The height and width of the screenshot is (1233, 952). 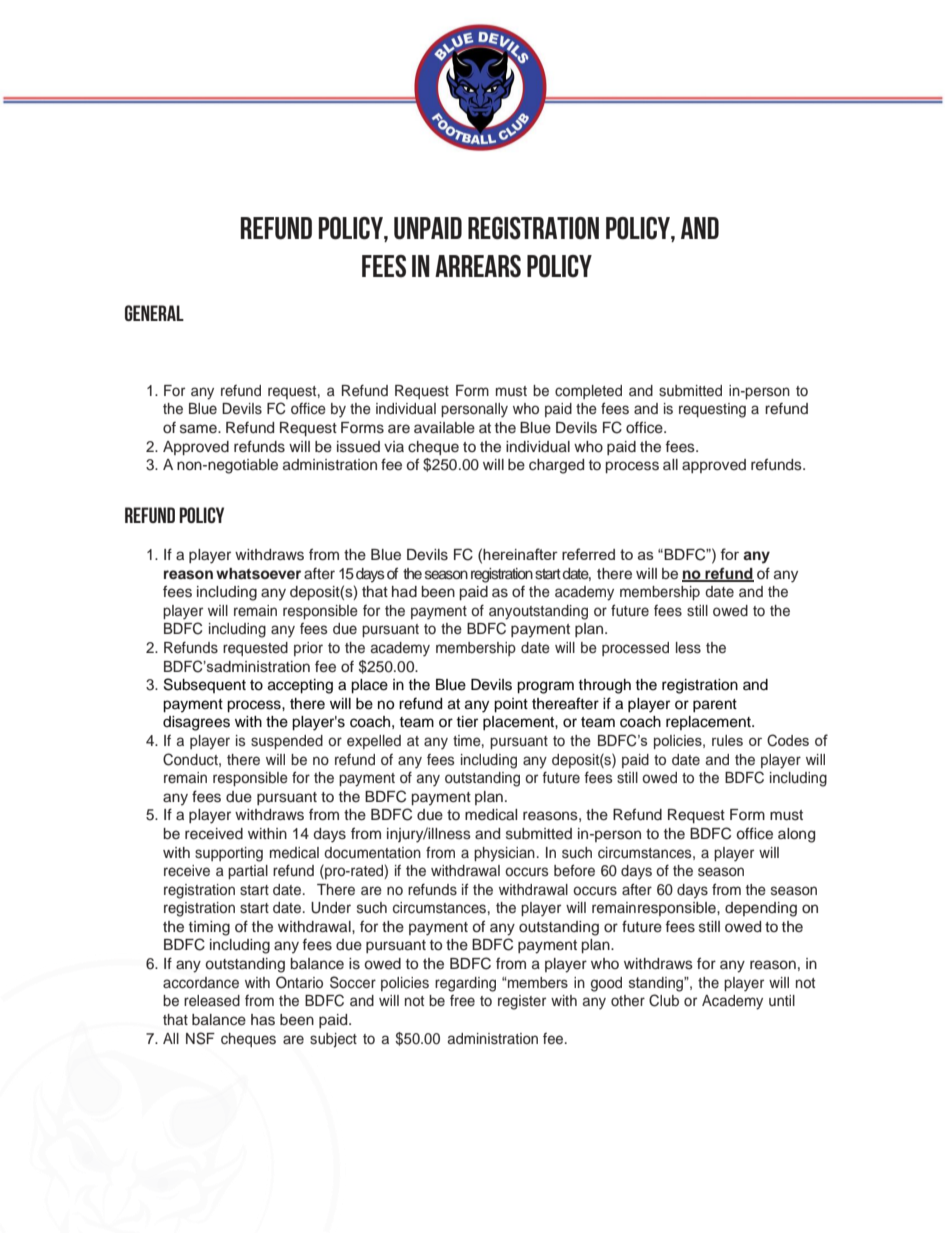 I want to click on ARREARS, so click(x=478, y=266).
